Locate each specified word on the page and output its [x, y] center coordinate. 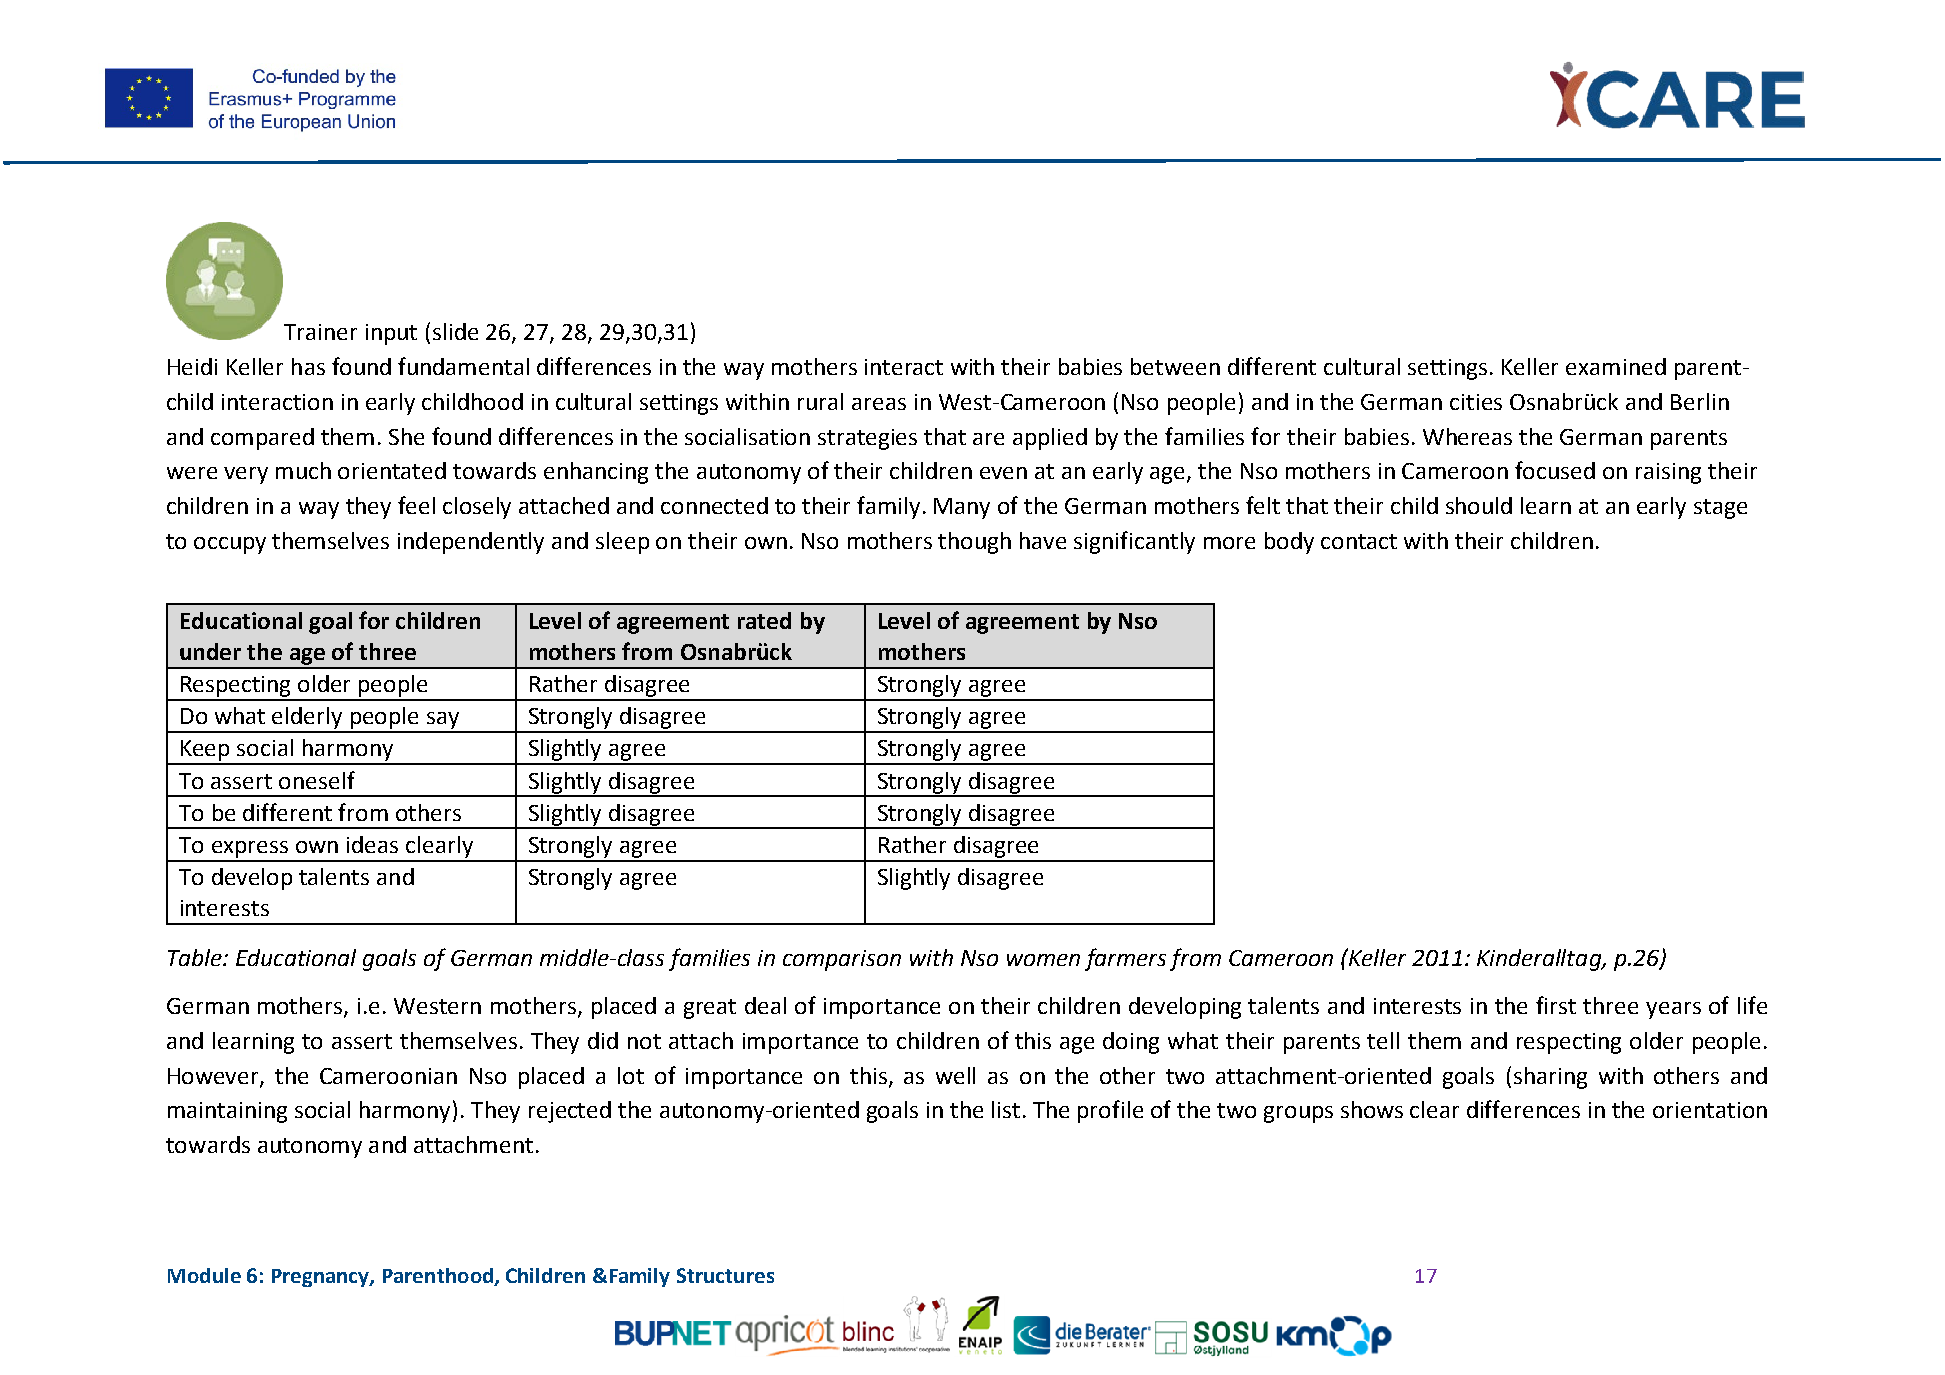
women [1043, 960]
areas [879, 404]
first [1556, 1005]
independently [471, 543]
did [603, 1040]
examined [1616, 366]
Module [204, 1275]
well [955, 1075]
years [1673, 1010]
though [974, 543]
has [308, 366]
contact [1359, 541]
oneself [317, 780]
